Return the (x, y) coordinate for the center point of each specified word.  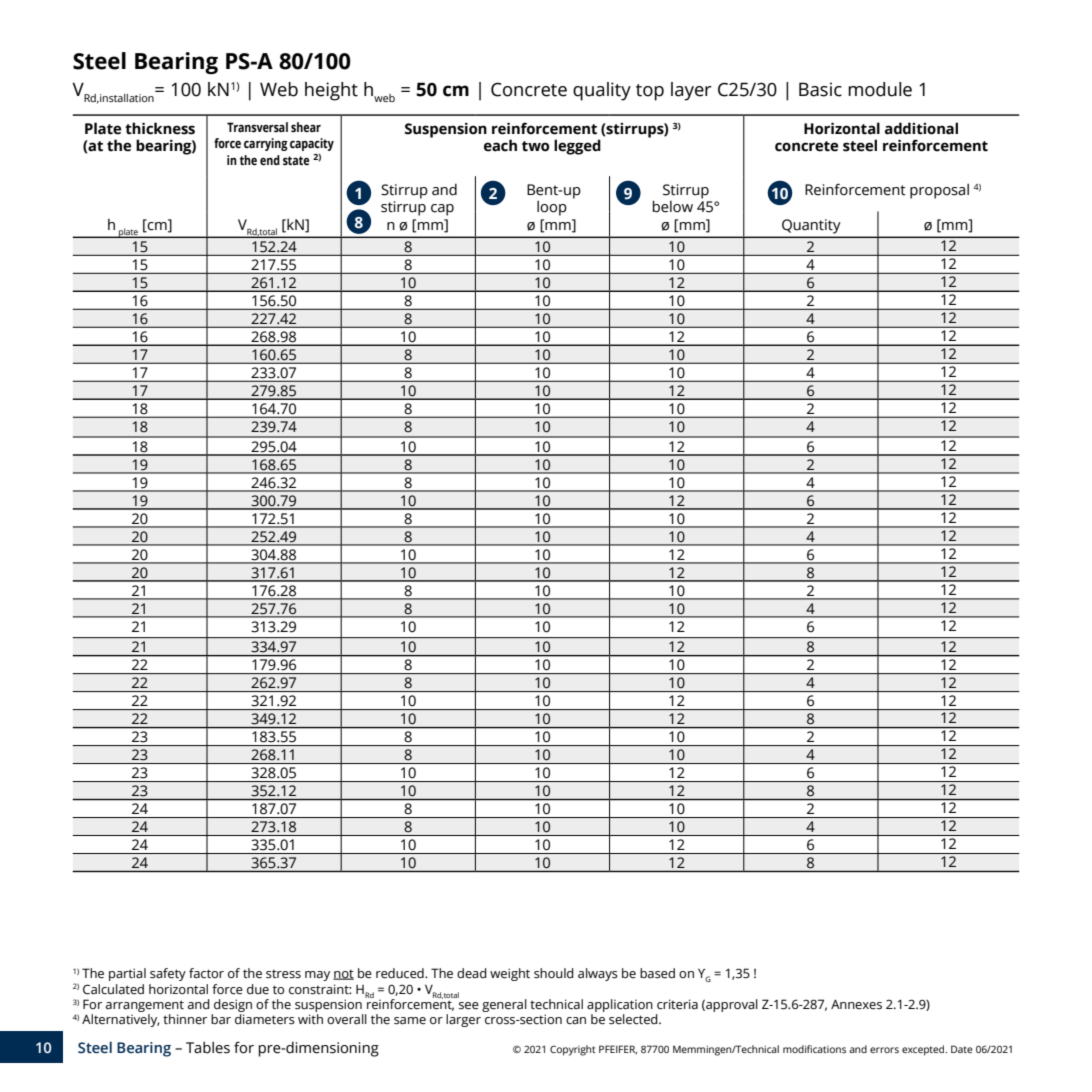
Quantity (811, 226)
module (880, 89)
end (270, 160)
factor (206, 973)
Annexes (856, 1004)
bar (221, 1019)
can (576, 1020)
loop (552, 208)
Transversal (257, 127)
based (657, 973)
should (554, 973)
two (535, 146)
